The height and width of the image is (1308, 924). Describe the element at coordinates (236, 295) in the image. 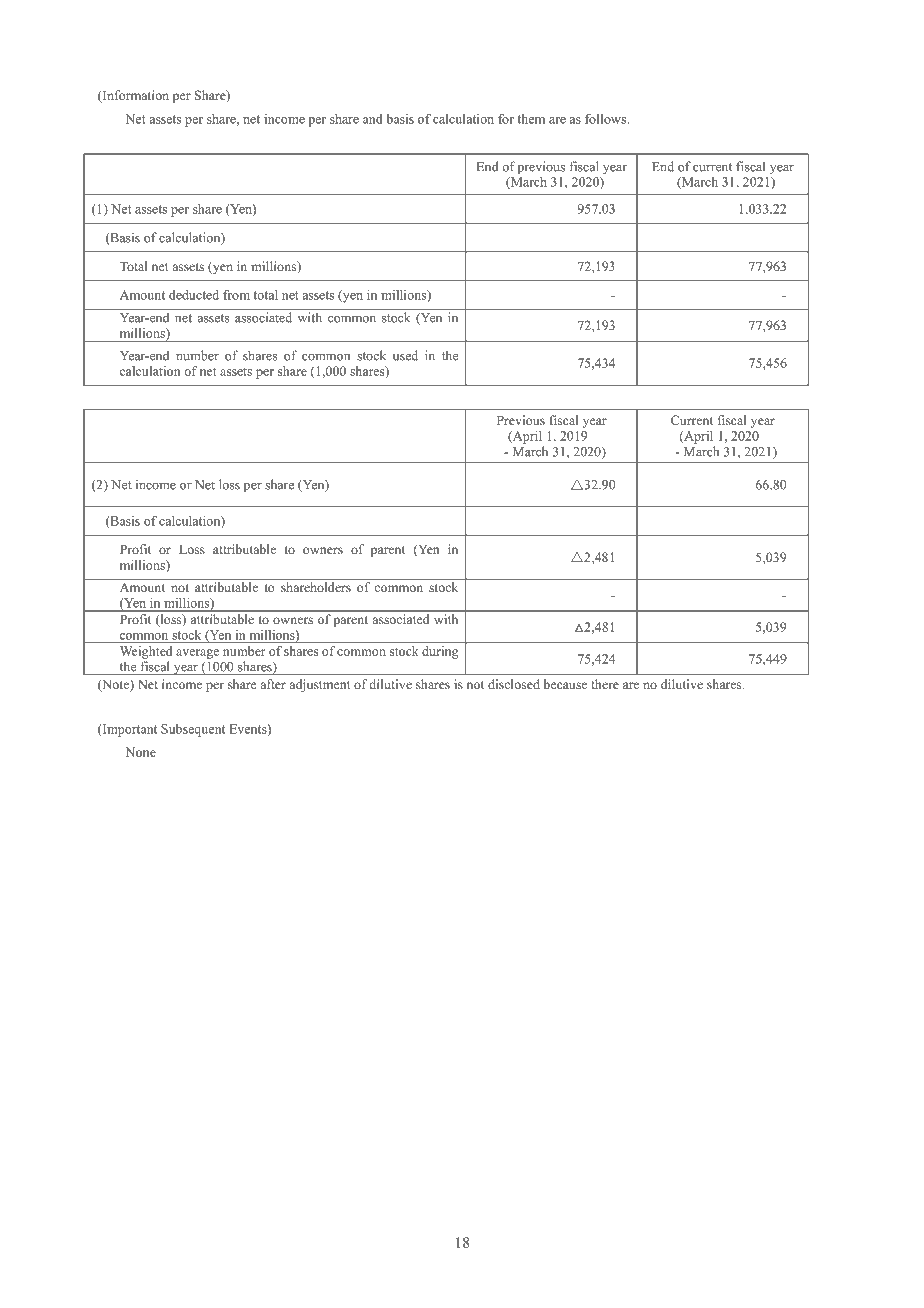

I see `from` at that location.
